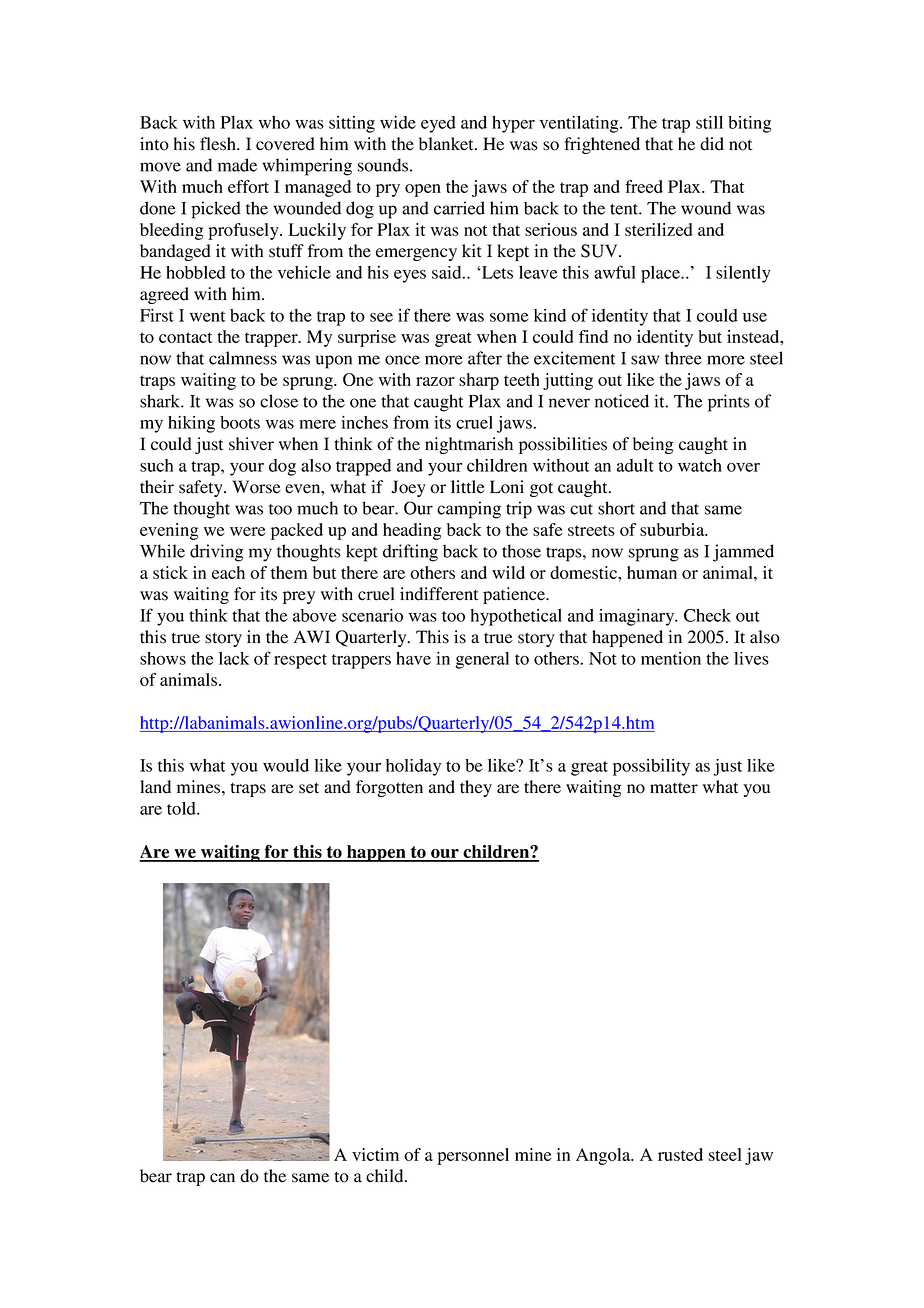 The width and height of the screenshot is (924, 1308). What do you see at coordinates (219, 144) in the screenshot?
I see `flesh` at bounding box center [219, 144].
